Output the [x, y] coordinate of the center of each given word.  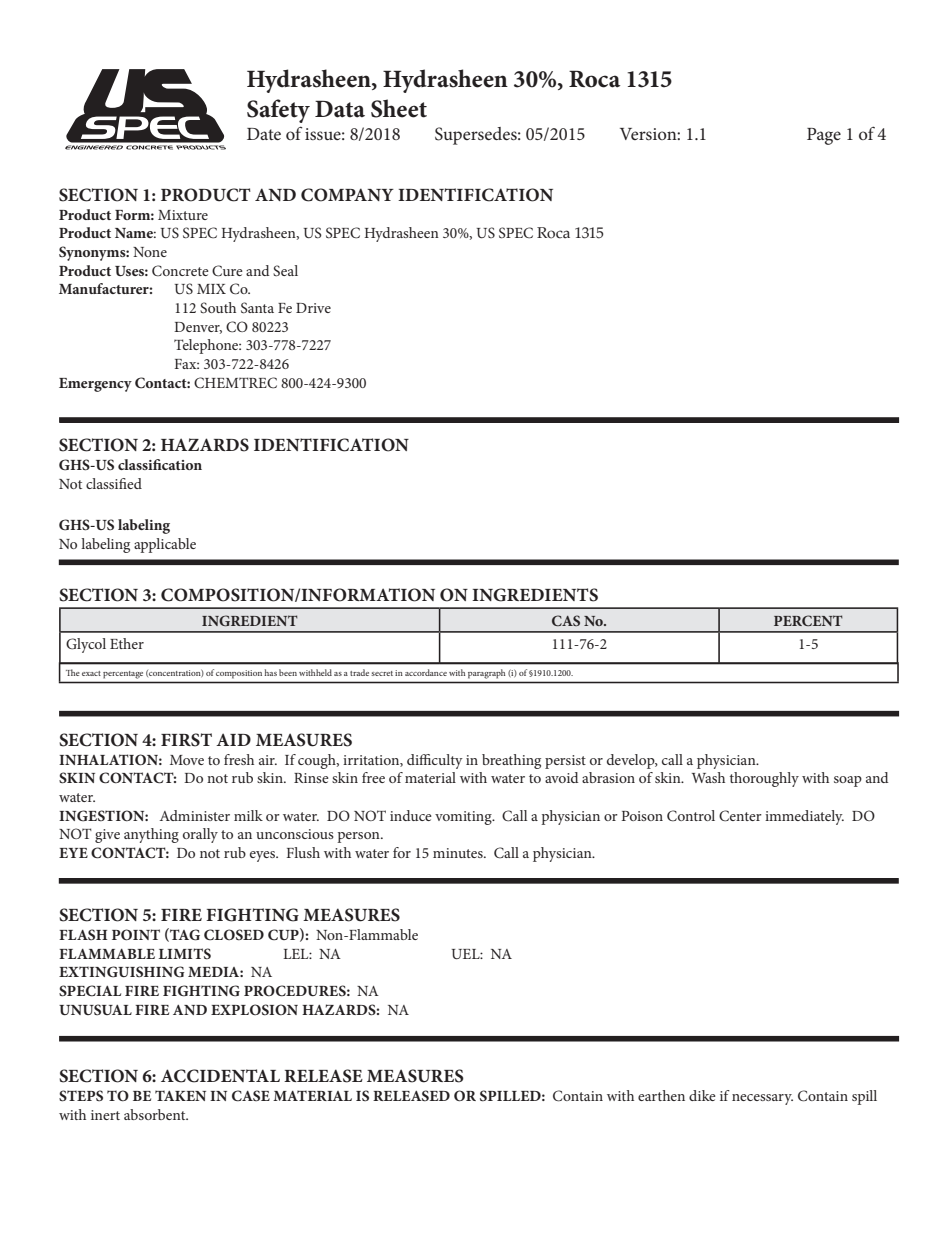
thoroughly [764, 779]
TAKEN [180, 1095]
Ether [127, 643]
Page [824, 136]
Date [264, 134]
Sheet [399, 108]
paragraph [486, 674]
